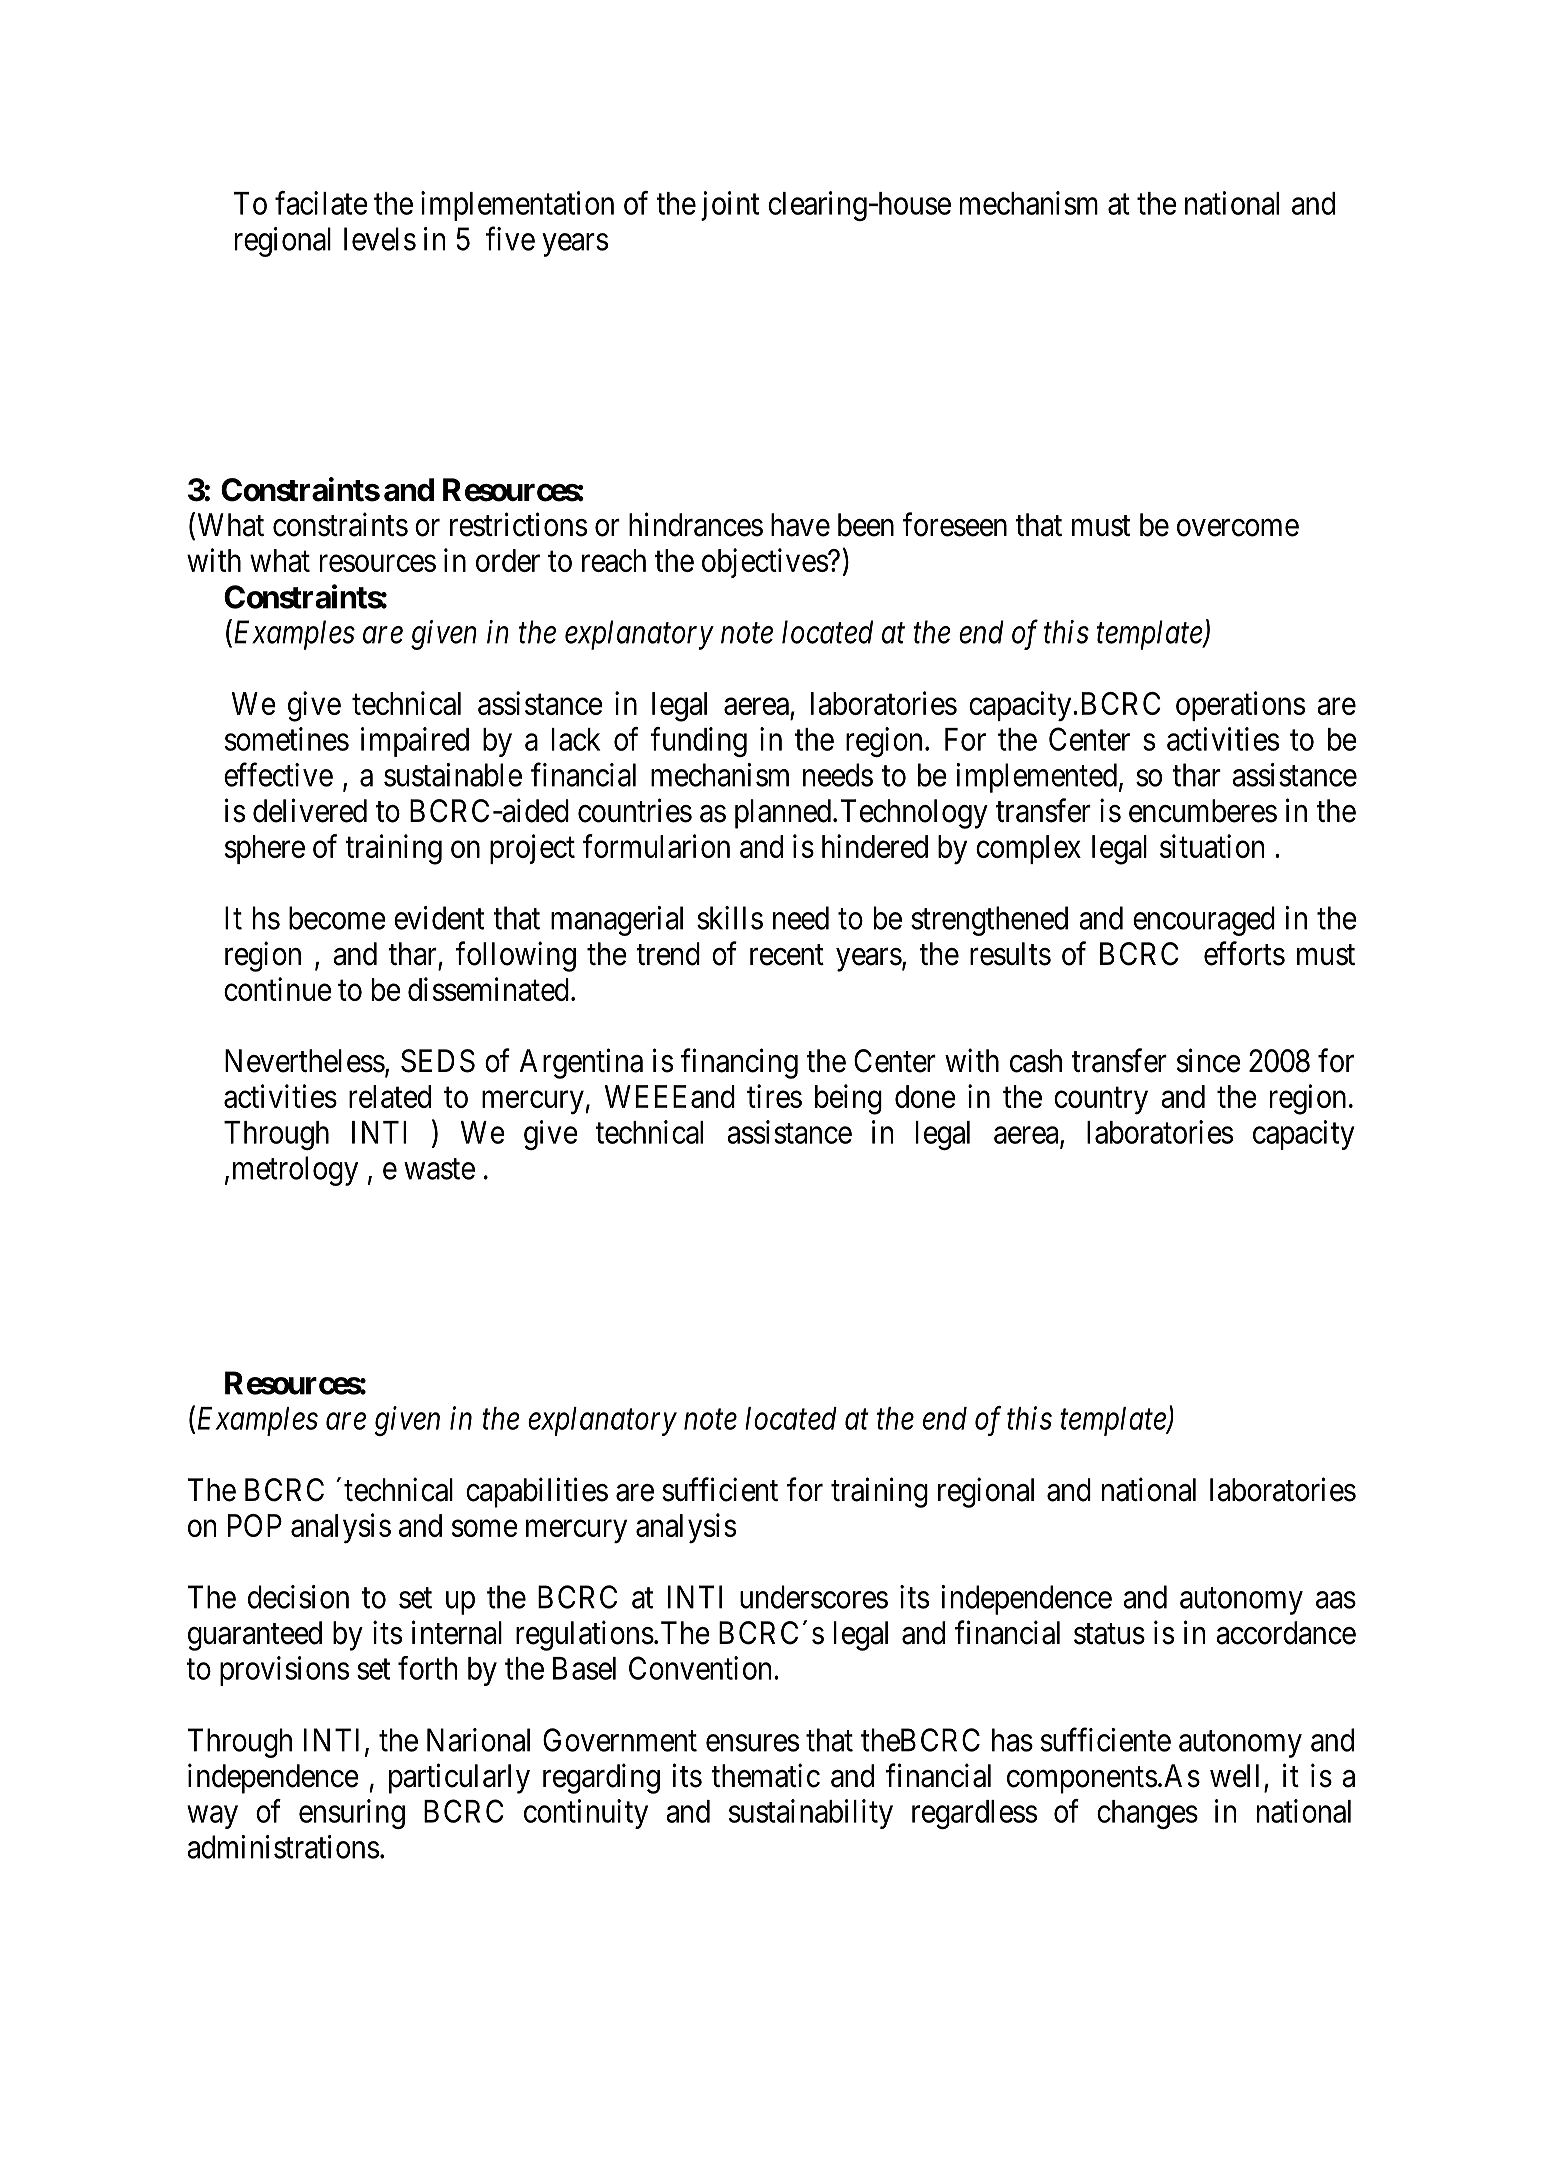 This screenshot has height=2180, width=1542. Describe the element at coordinates (730, 206) in the screenshot. I see `joint` at that location.
